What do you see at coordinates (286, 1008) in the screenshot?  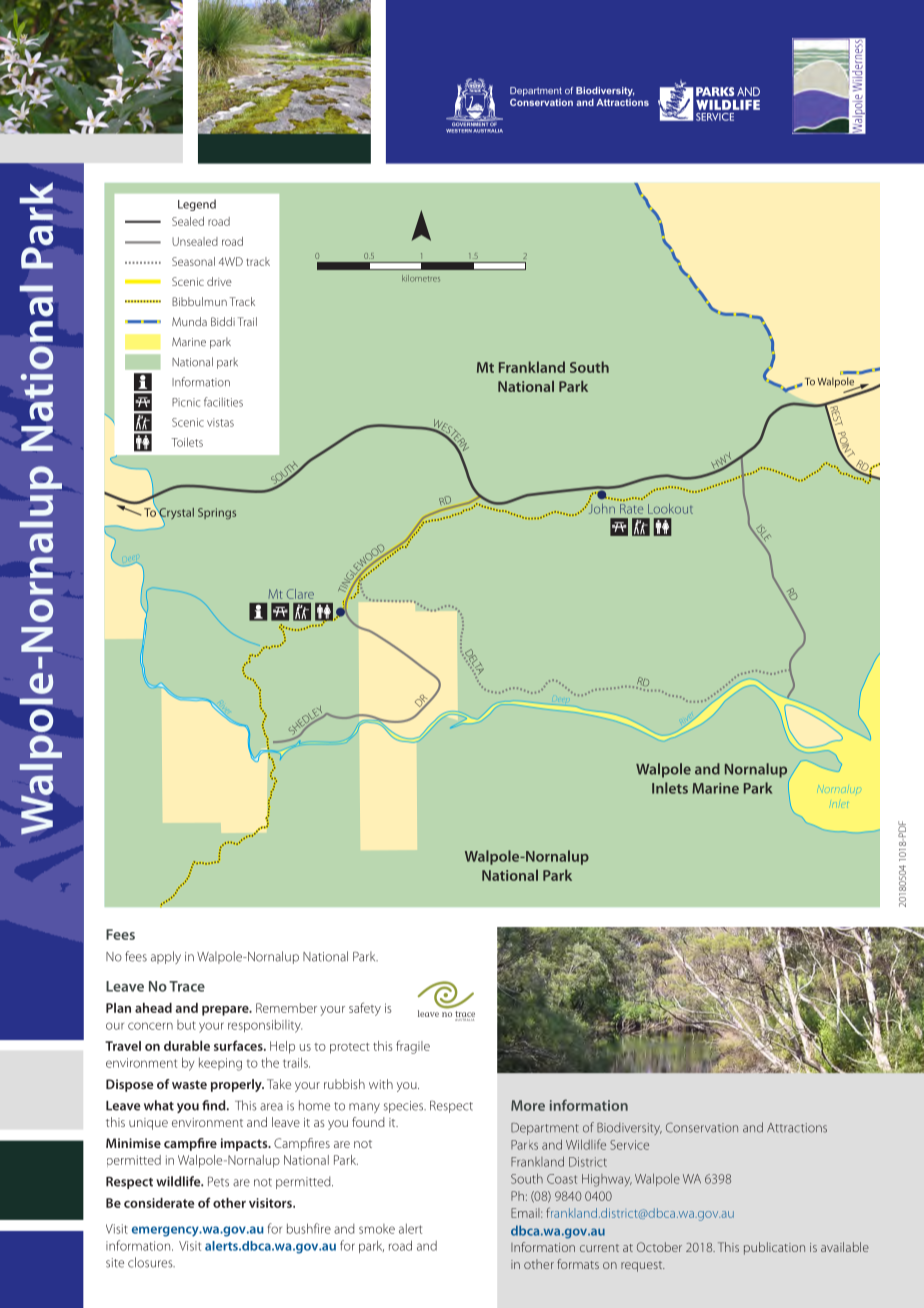 I see `Remember` at bounding box center [286, 1008].
